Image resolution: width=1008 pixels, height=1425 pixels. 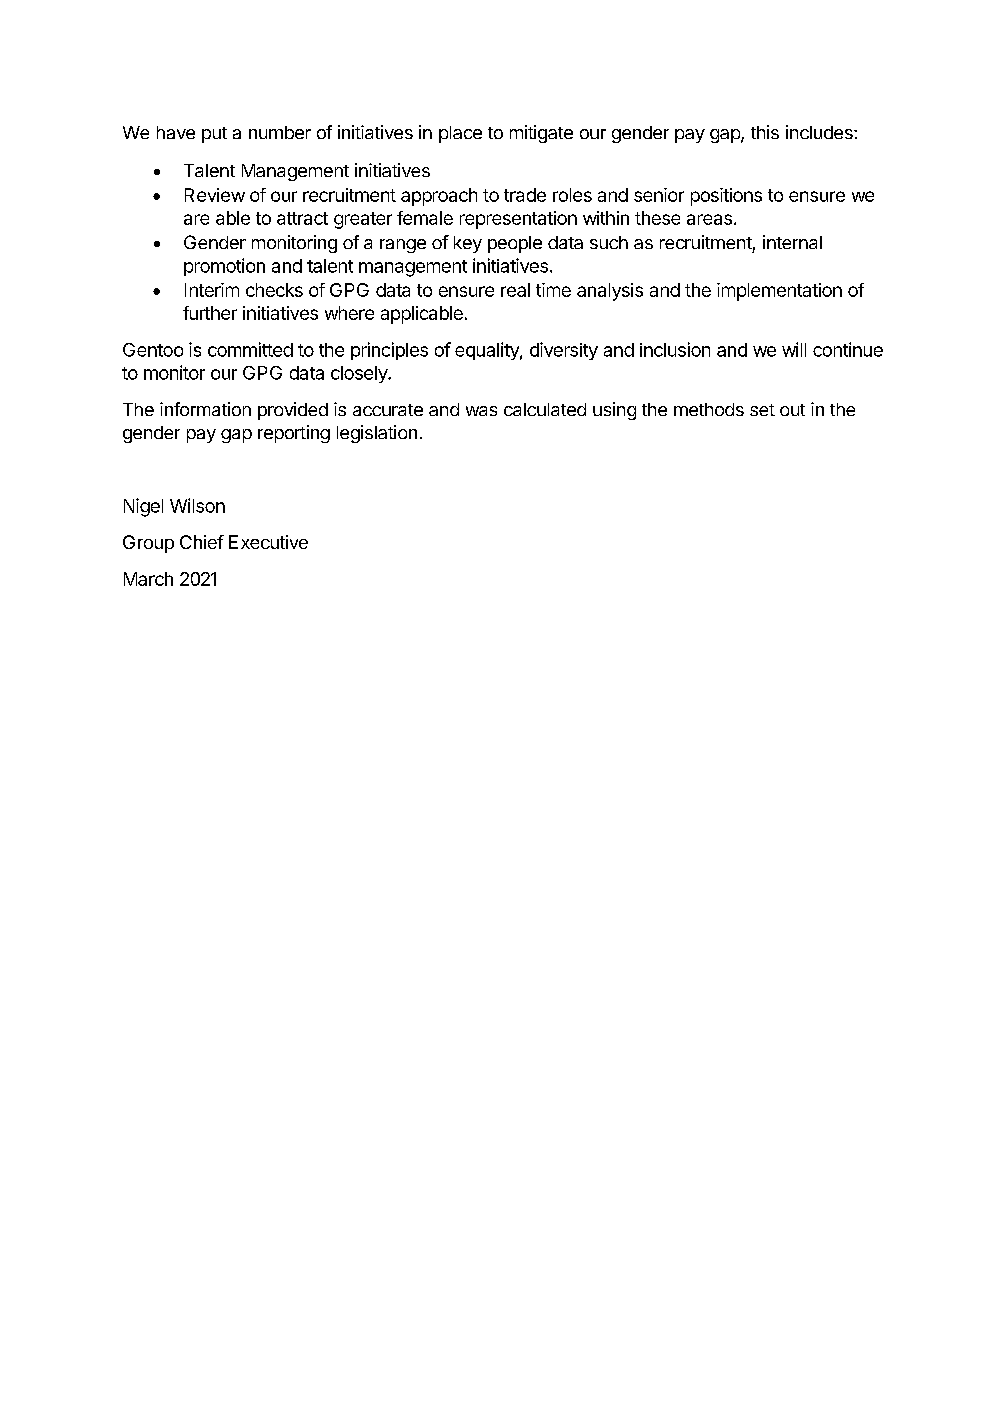 What do you see at coordinates (202, 542) in the screenshot?
I see `Chief` at bounding box center [202, 542].
